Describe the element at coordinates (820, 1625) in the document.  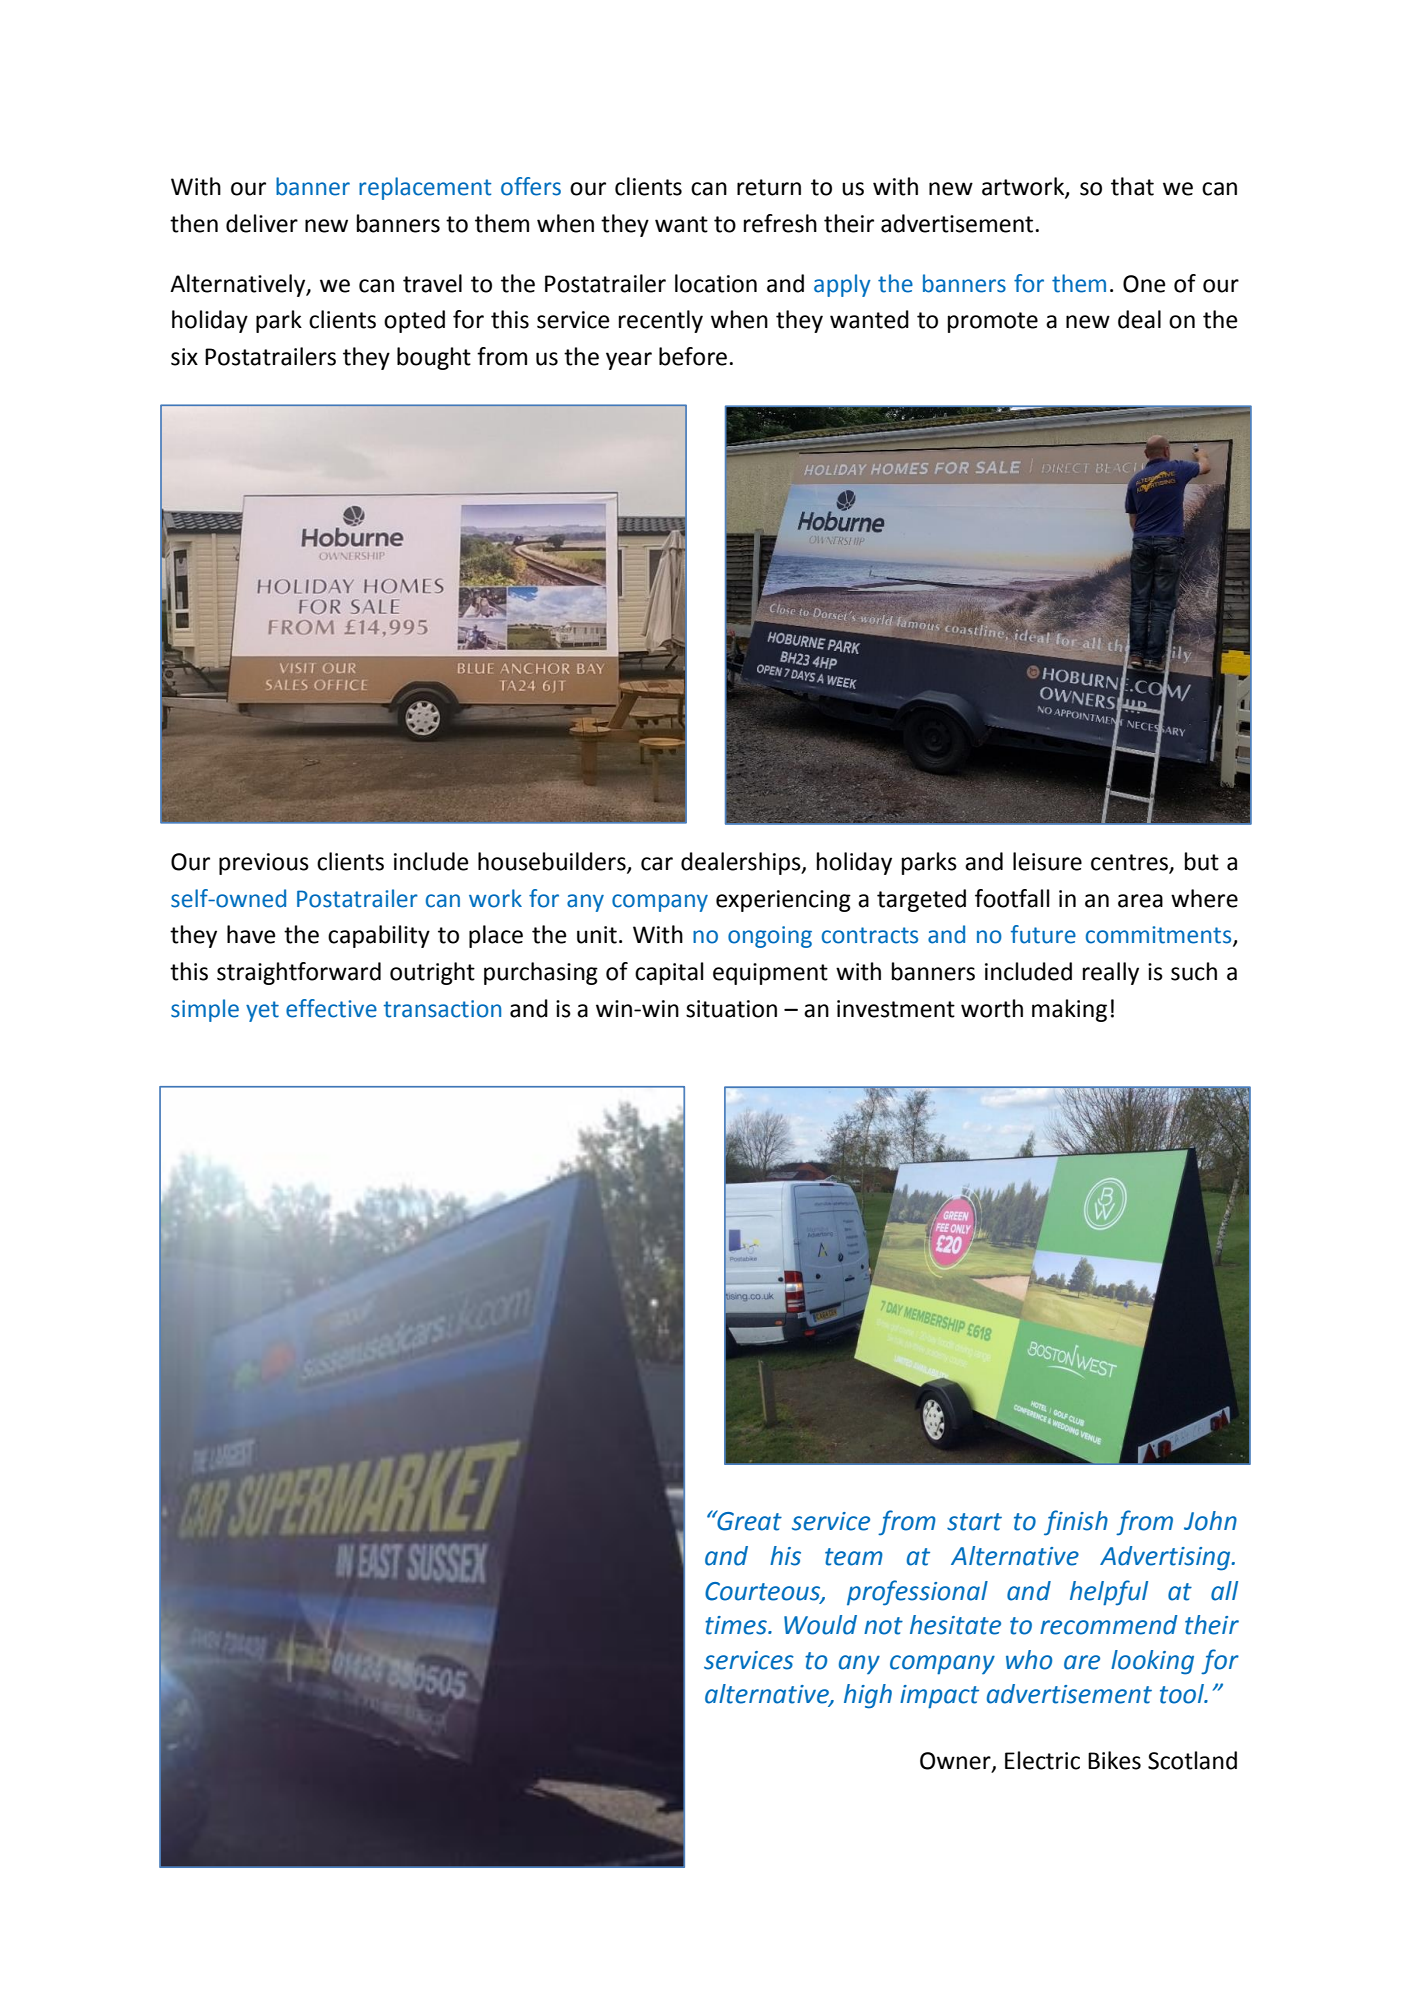
I see `Would` at that location.
